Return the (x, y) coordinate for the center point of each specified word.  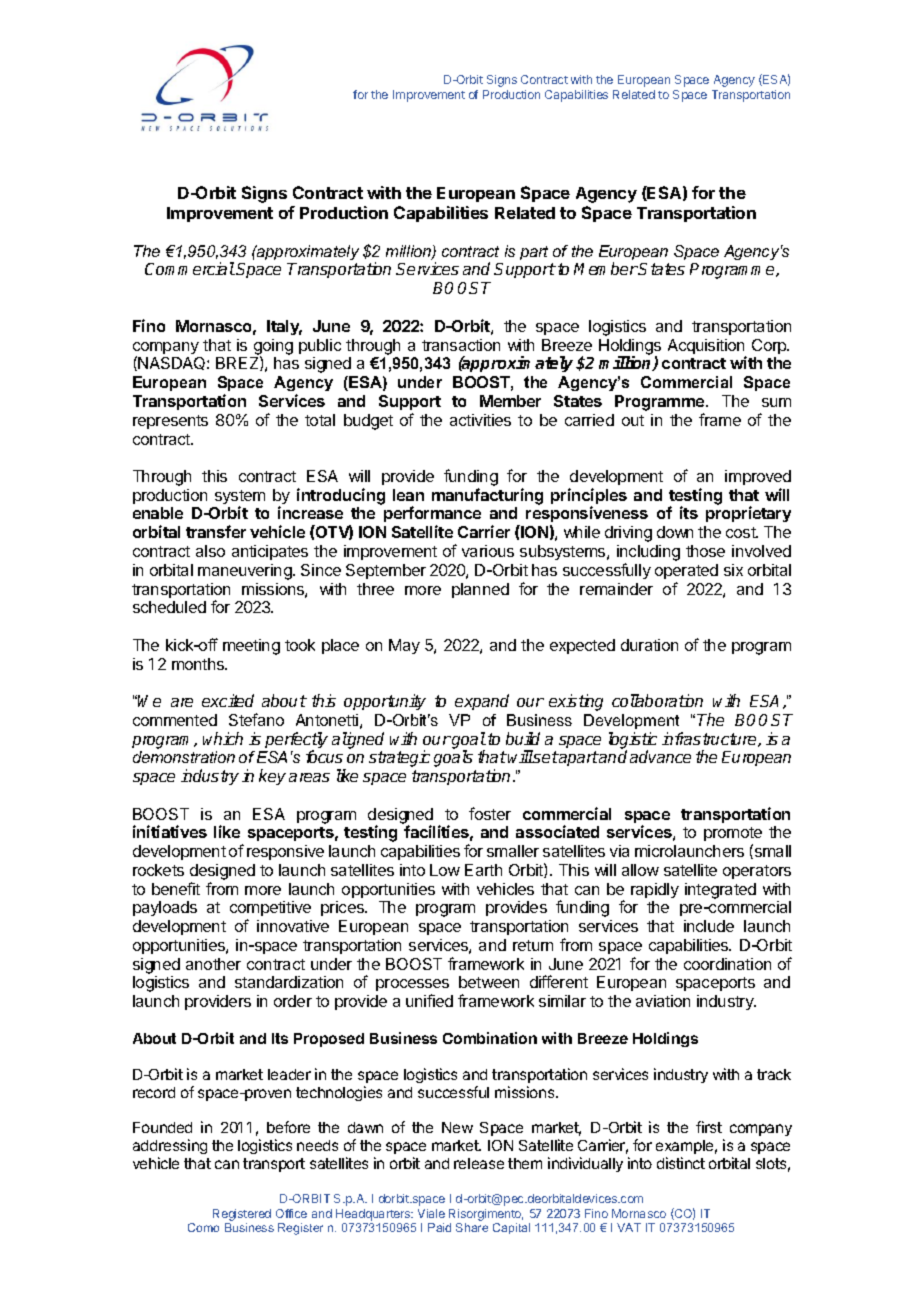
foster (490, 813)
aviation (663, 1001)
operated (686, 571)
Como (203, 1227)
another (213, 964)
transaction (461, 345)
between (489, 982)
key (272, 777)
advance (660, 756)
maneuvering (246, 572)
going (273, 348)
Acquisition (707, 348)
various (488, 551)
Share (472, 1227)
